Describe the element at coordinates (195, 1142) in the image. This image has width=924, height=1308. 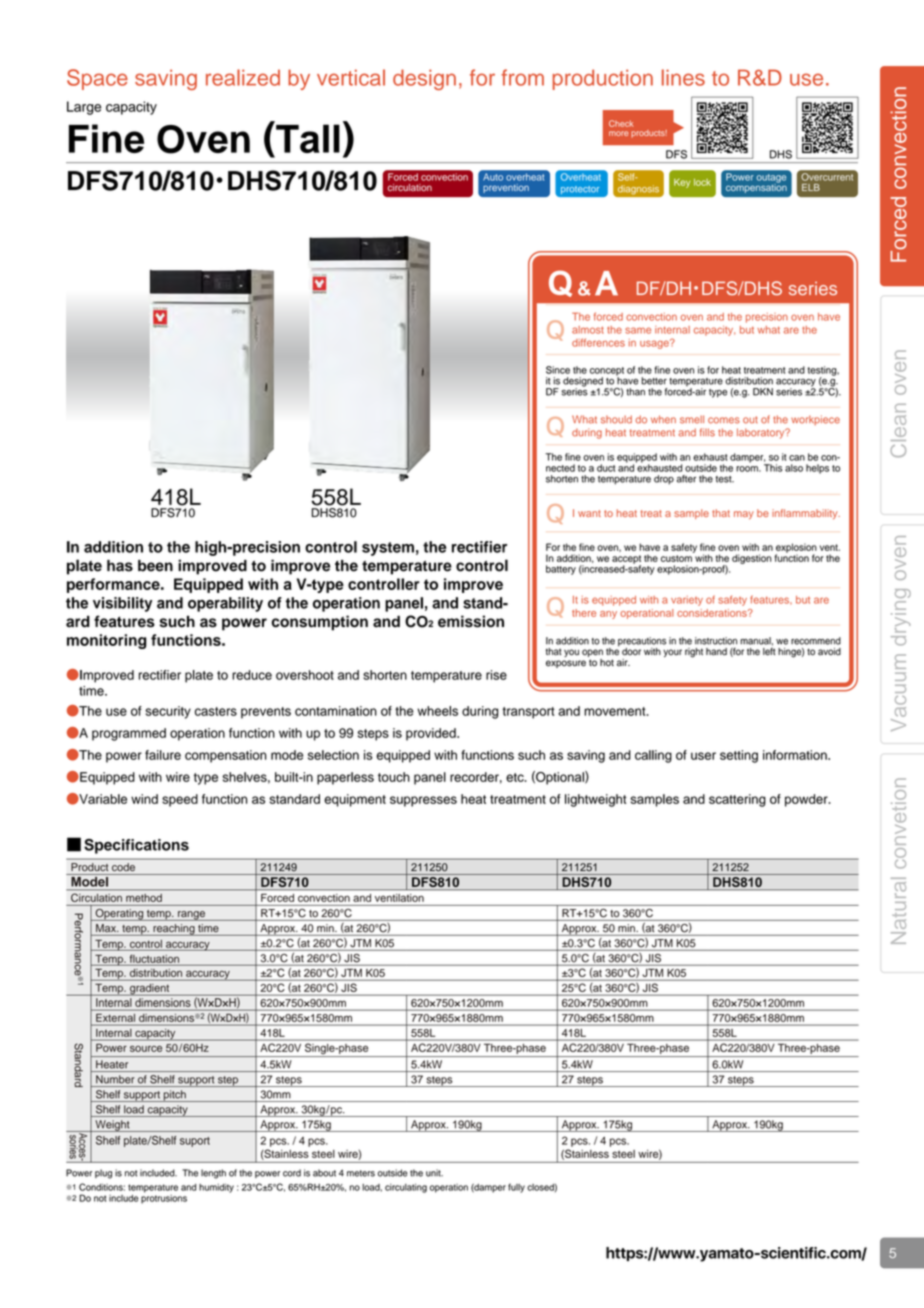
I see `suport` at that location.
